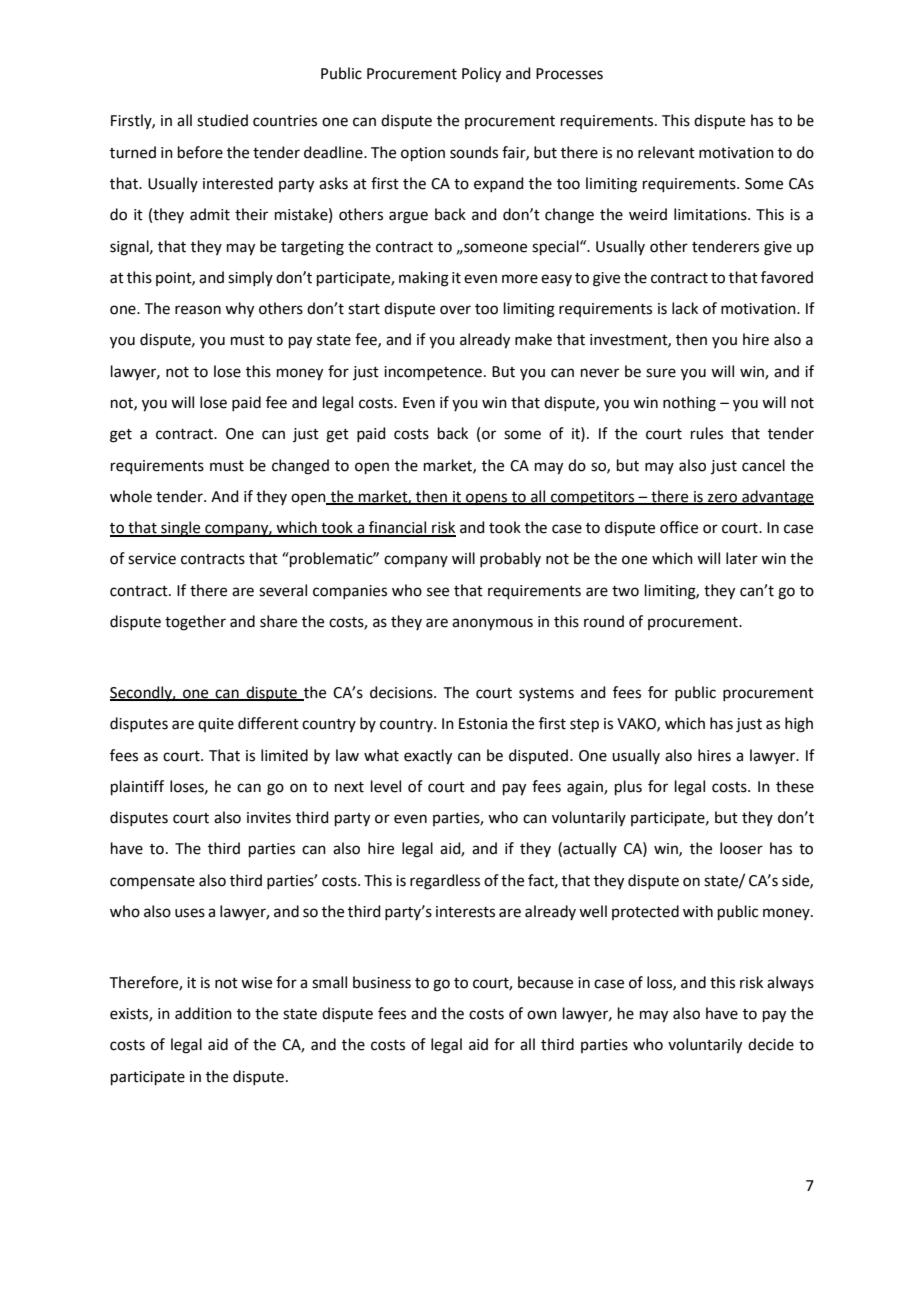  Describe the element at coordinates (795, 786) in the page. I see `these` at that location.
